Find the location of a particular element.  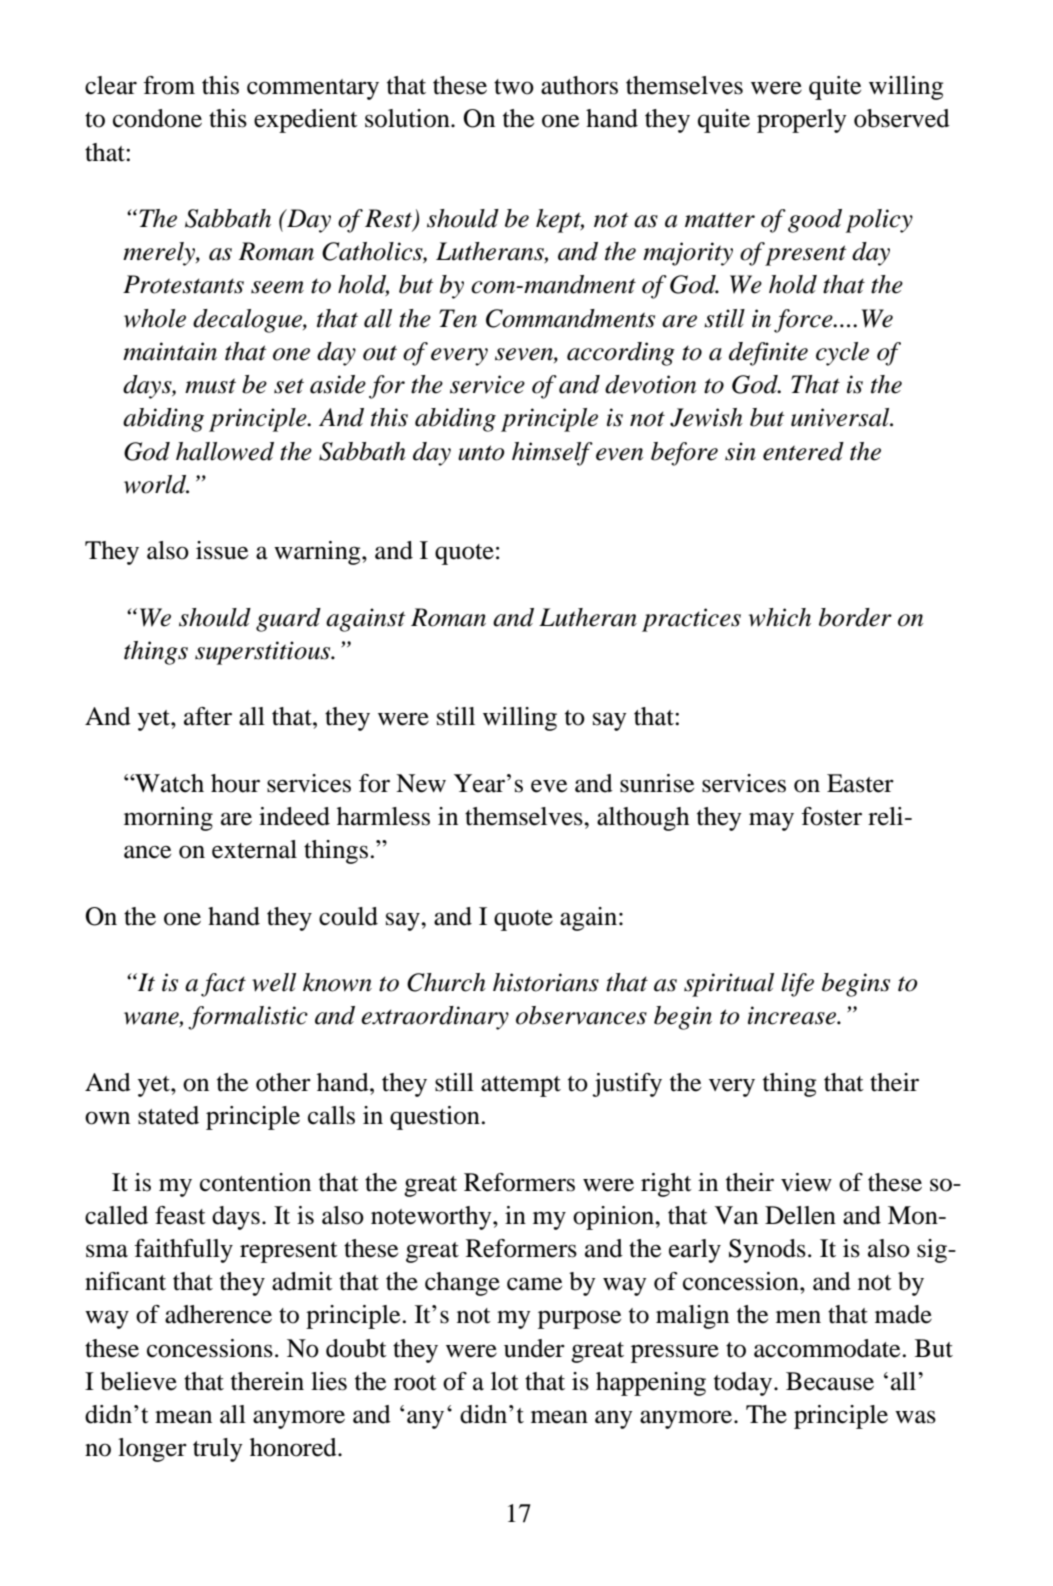

must is located at coordinates (210, 386).
